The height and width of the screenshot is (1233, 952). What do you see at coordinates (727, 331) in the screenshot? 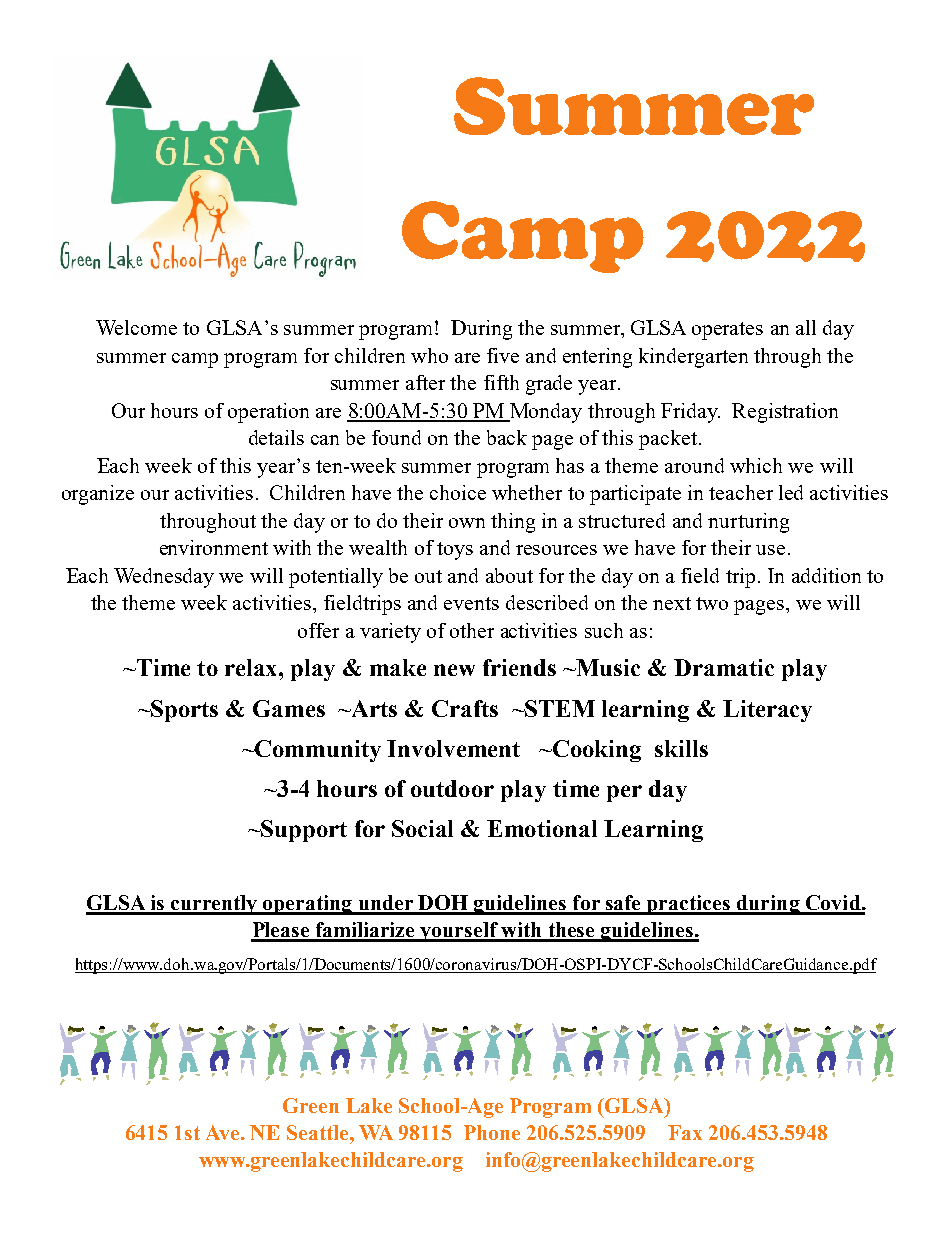
I see `operates` at bounding box center [727, 331].
